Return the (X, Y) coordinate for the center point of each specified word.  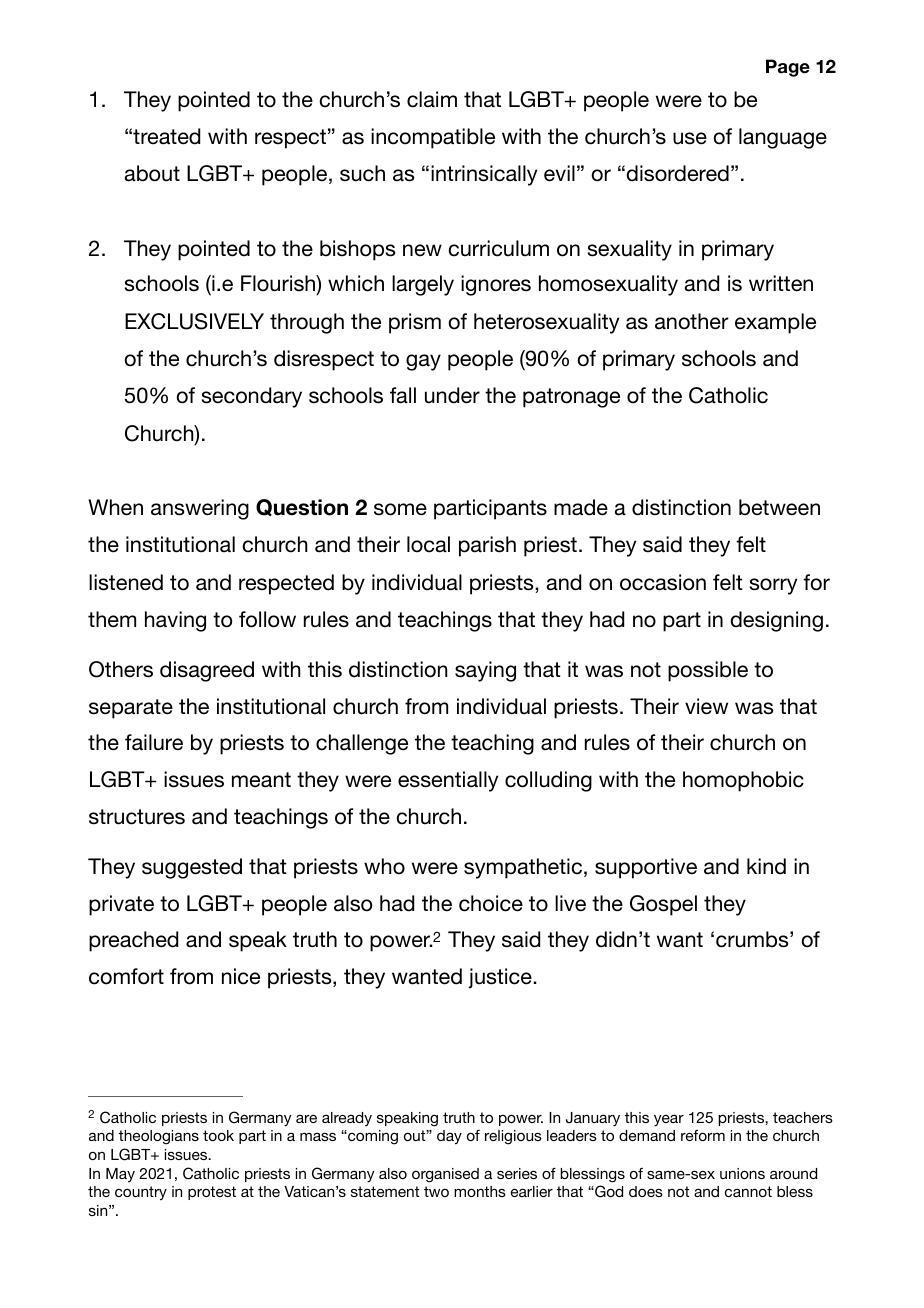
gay (423, 362)
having (175, 621)
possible (708, 671)
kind (766, 866)
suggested (192, 868)
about (152, 173)
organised (445, 1175)
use (690, 138)
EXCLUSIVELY (194, 321)
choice (491, 903)
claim (432, 99)
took (218, 1135)
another (692, 321)
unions (742, 1173)
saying (485, 671)
